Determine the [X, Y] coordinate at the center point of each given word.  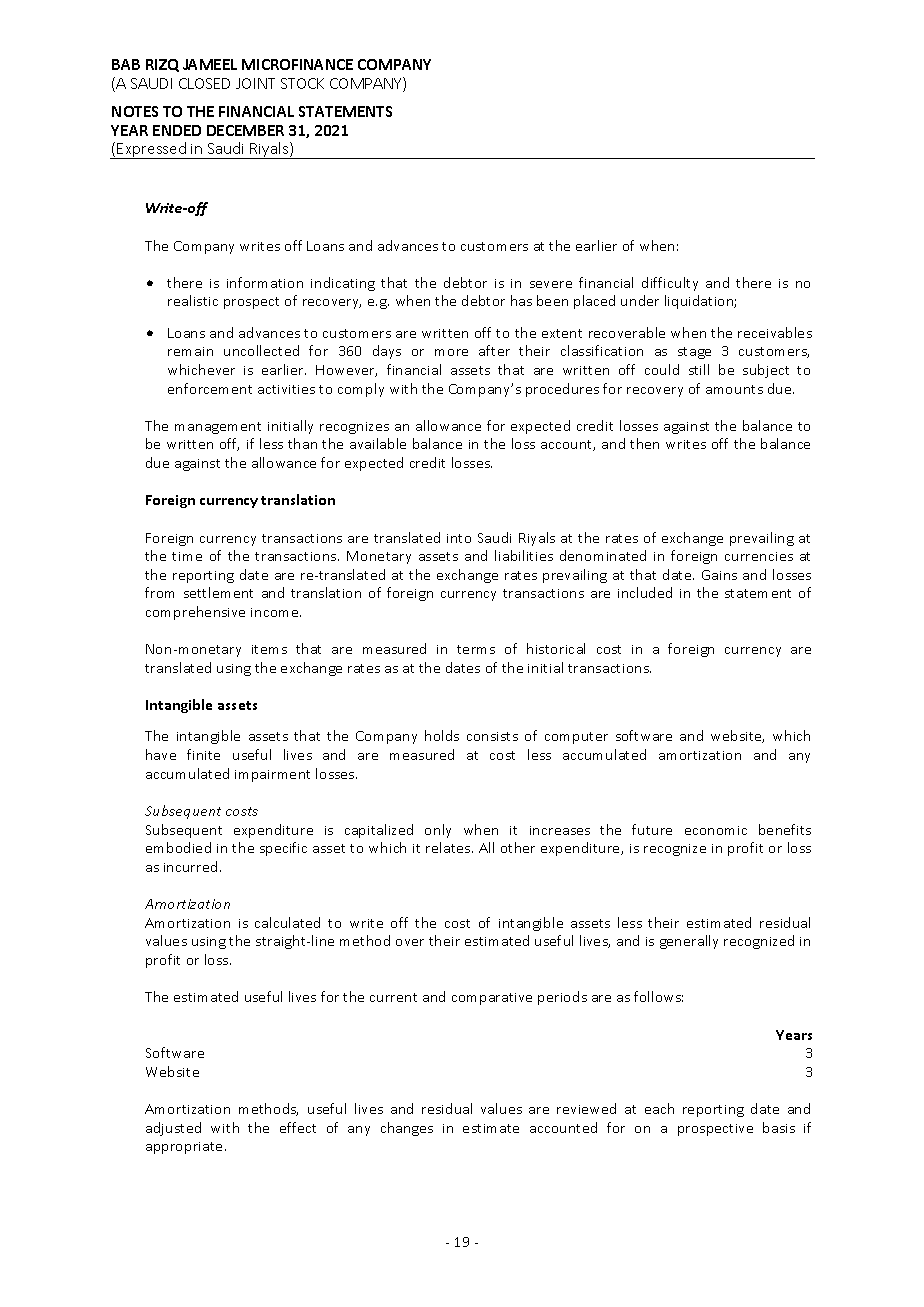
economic [716, 830]
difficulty [670, 284]
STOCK [302, 83]
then [644, 443]
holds [442, 735]
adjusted [173, 1129]
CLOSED [204, 83]
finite [203, 754]
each [659, 1108]
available [378, 443]
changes [407, 1129]
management [218, 428]
